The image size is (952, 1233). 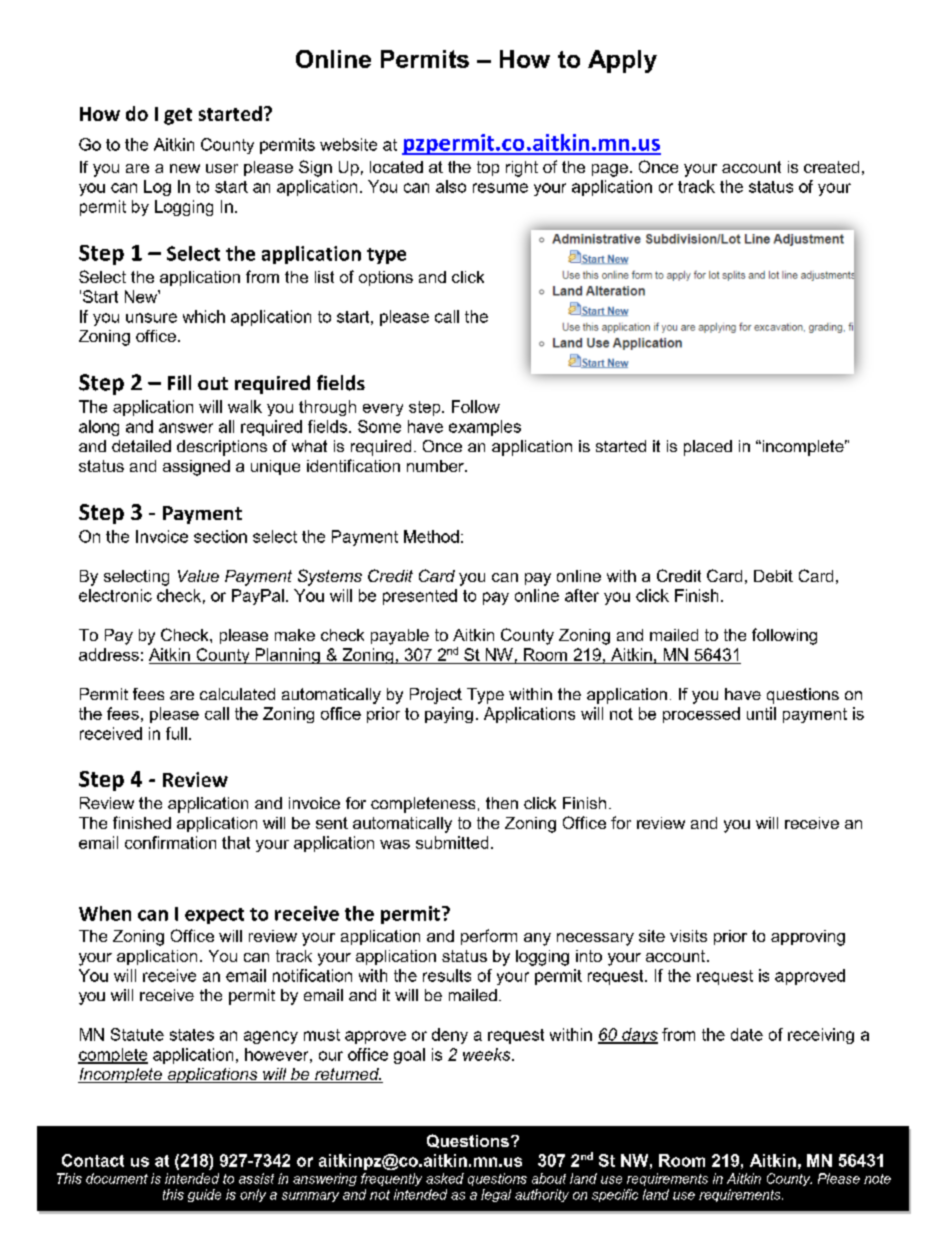 I want to click on Fill, so click(x=179, y=382).
